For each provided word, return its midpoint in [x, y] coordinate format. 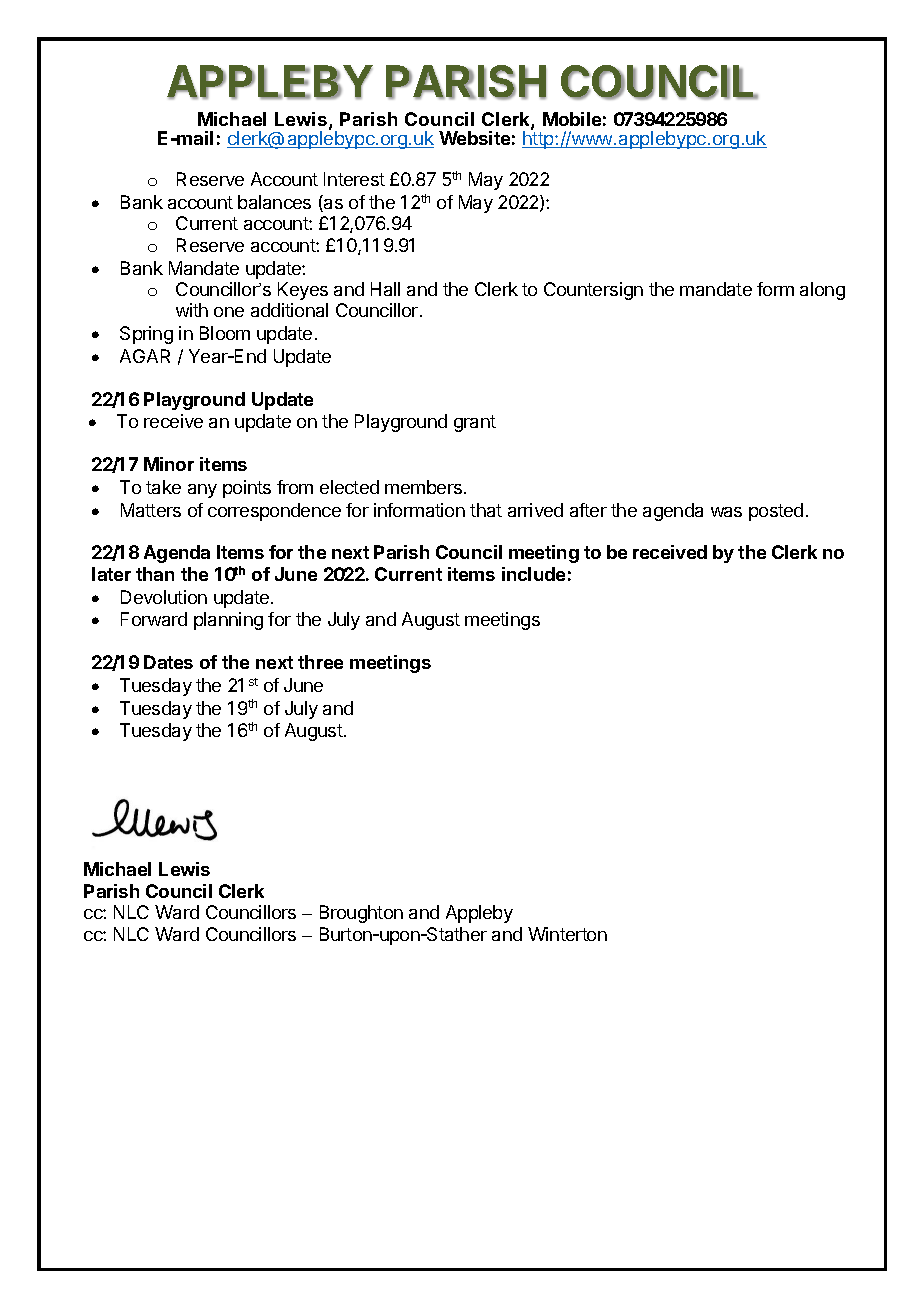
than [155, 574]
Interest [354, 179]
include [533, 574]
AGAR [145, 356]
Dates [168, 662]
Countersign [593, 291]
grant [475, 423]
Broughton [361, 914]
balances [274, 202]
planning [228, 621]
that [486, 510]
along [822, 291]
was [726, 512]
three [320, 662]
